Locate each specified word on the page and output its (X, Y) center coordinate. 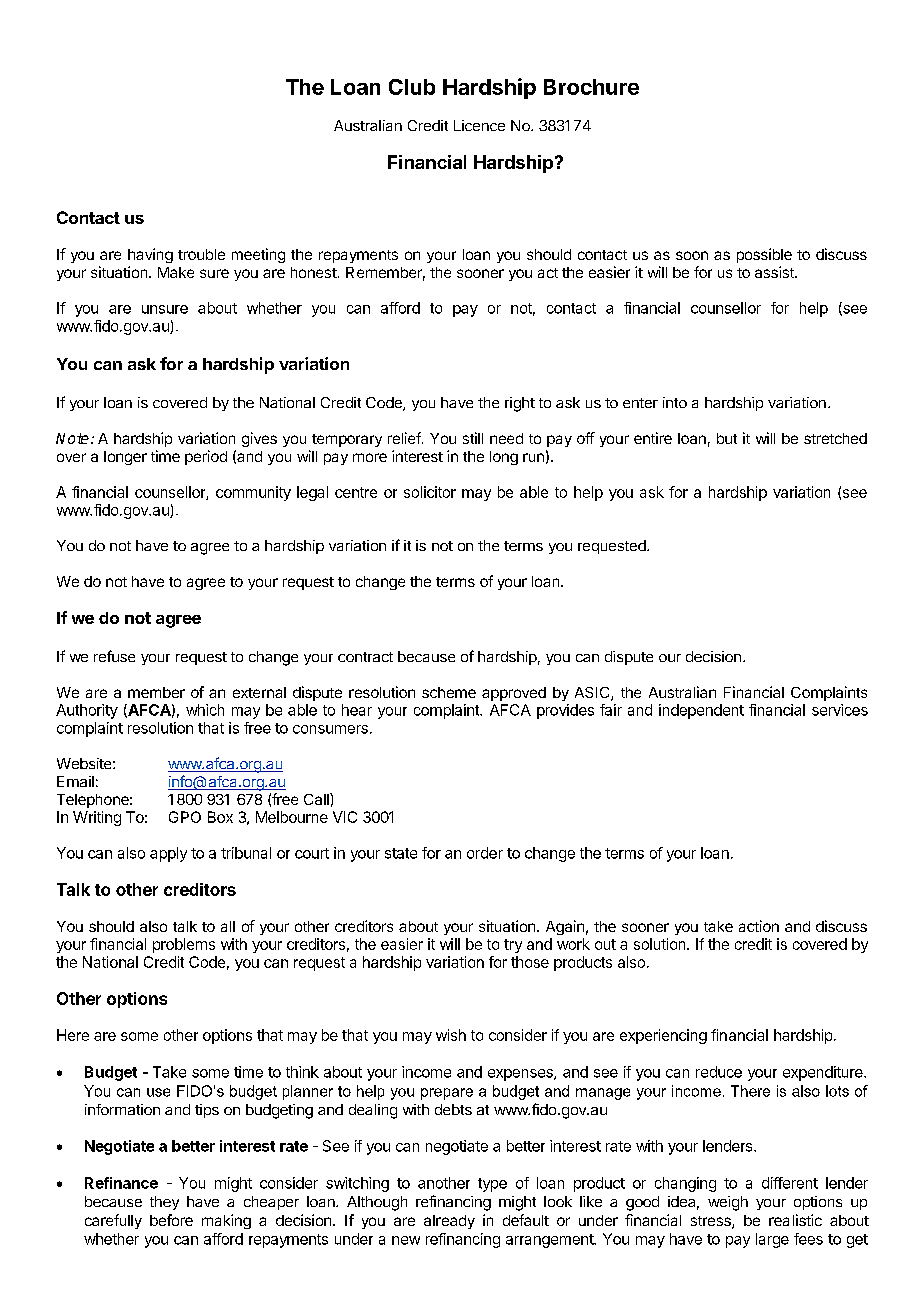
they (164, 1203)
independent (701, 711)
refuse (114, 656)
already (449, 1222)
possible (764, 255)
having (150, 255)
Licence (479, 125)
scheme (449, 692)
